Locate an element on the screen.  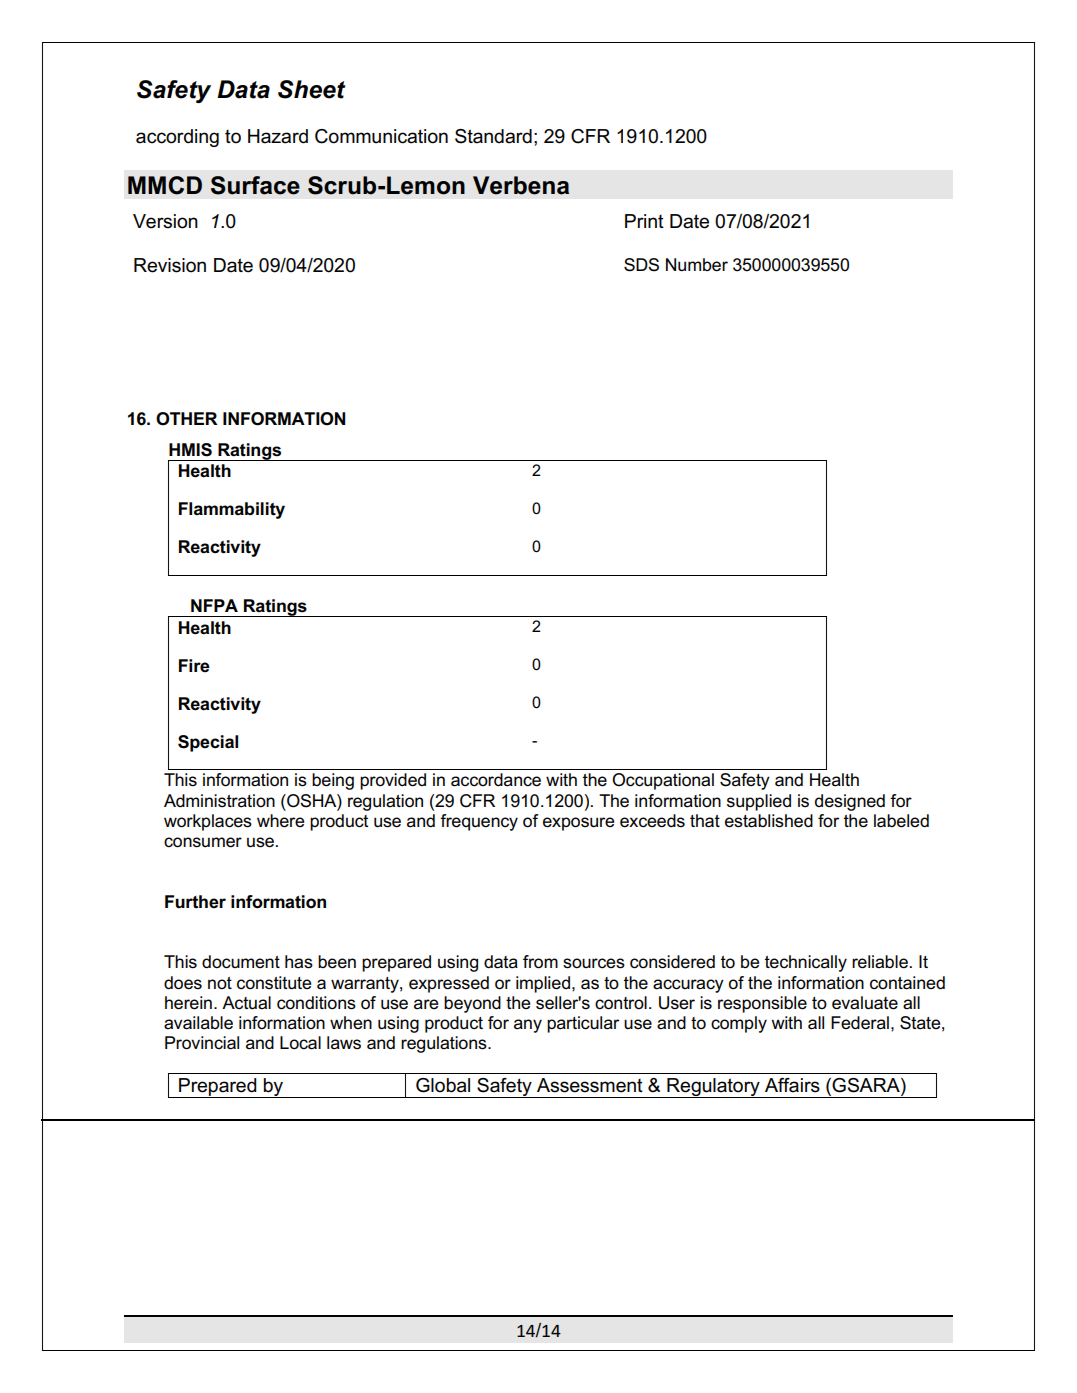
Standard is located at coordinates (493, 136).
